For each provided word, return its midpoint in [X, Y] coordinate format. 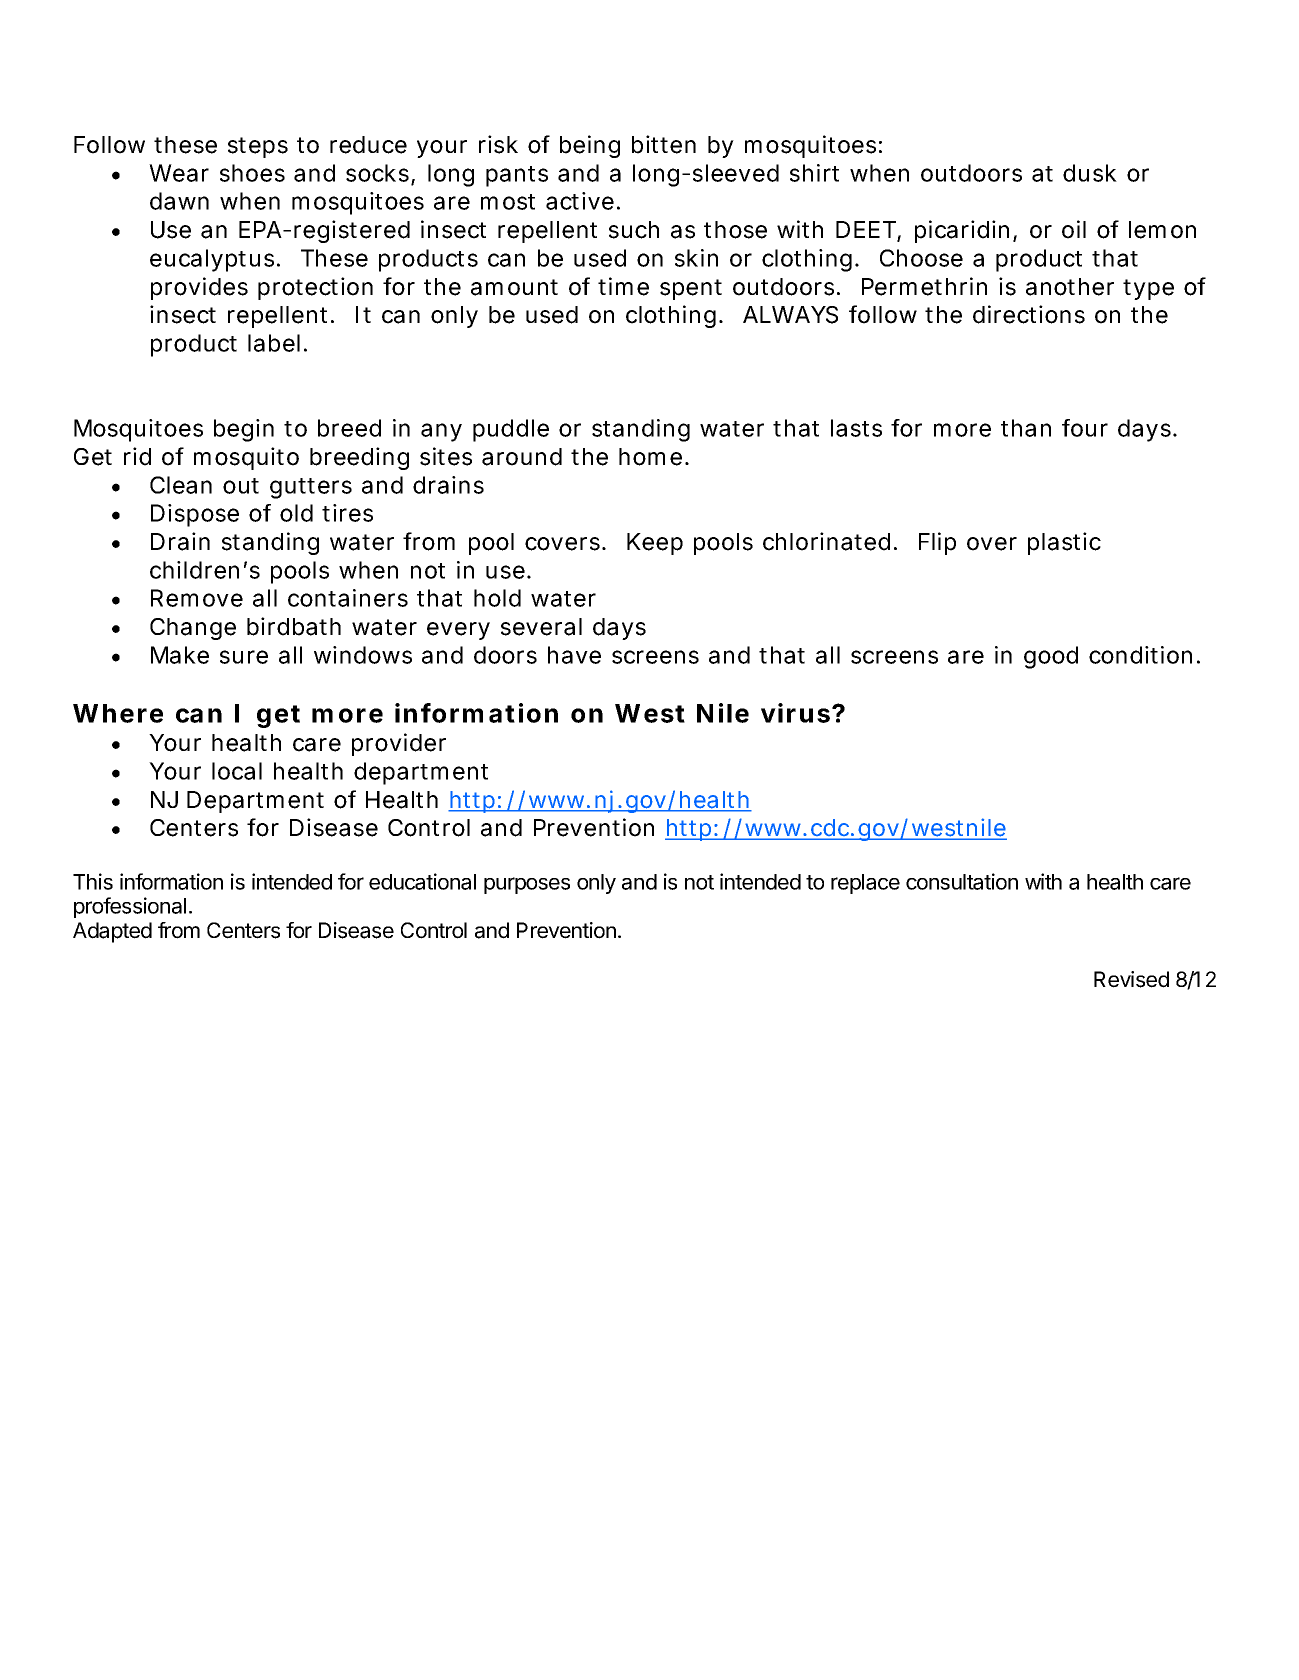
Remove [197, 598]
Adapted [112, 932]
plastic [1064, 543]
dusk [1090, 173]
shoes [252, 173]
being [590, 146]
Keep [655, 544]
